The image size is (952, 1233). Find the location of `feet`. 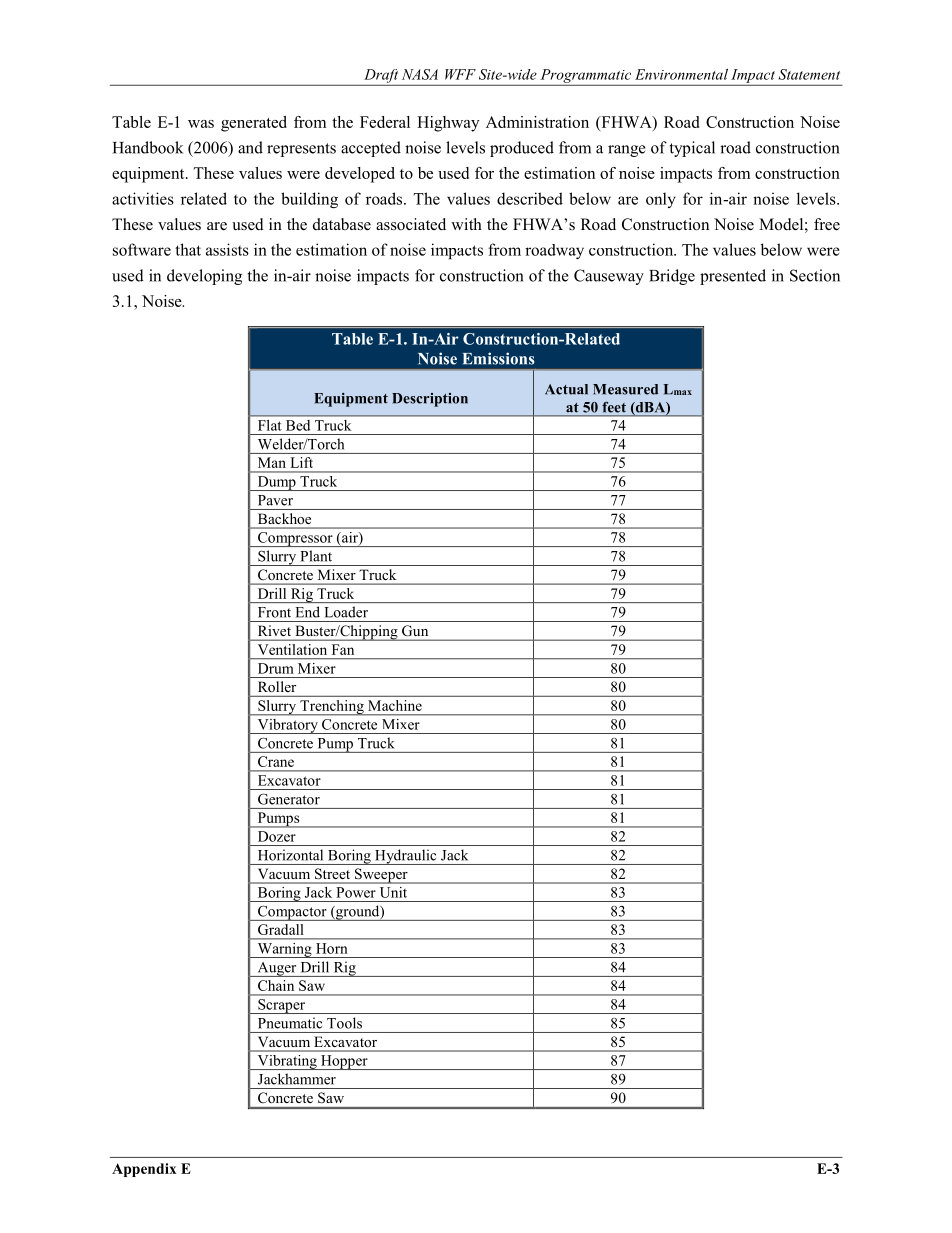

feet is located at coordinates (614, 407).
